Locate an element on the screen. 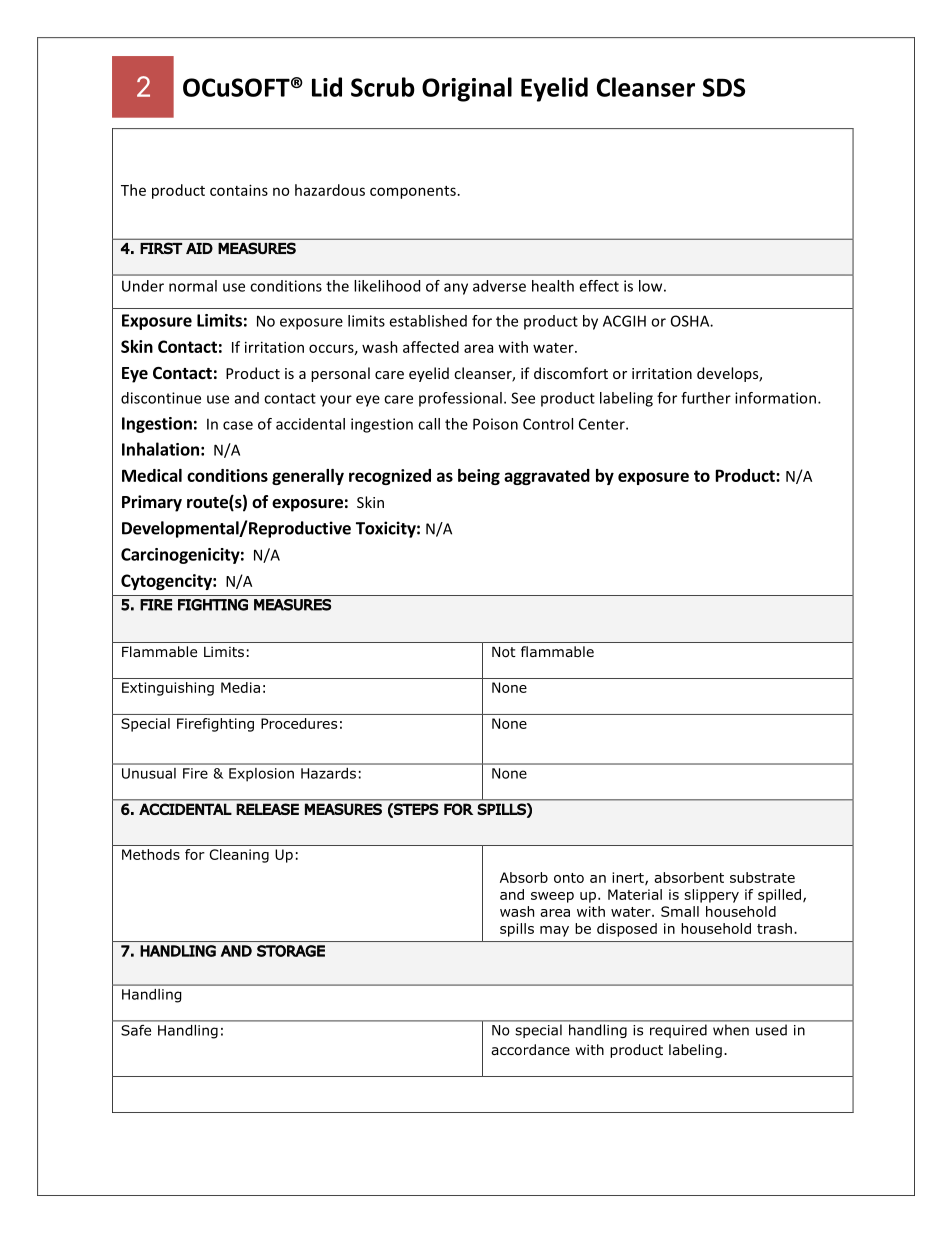  Safe is located at coordinates (136, 1030).
